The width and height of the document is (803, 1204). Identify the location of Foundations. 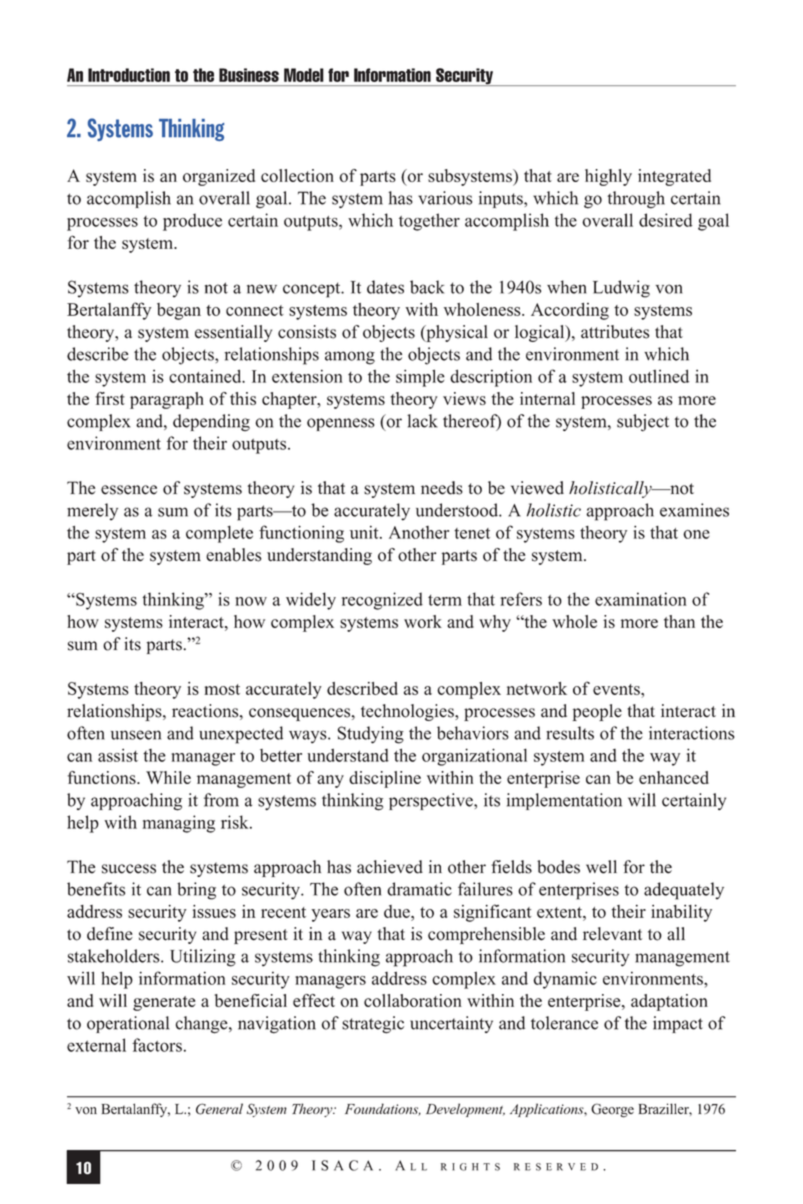
(383, 1109).
